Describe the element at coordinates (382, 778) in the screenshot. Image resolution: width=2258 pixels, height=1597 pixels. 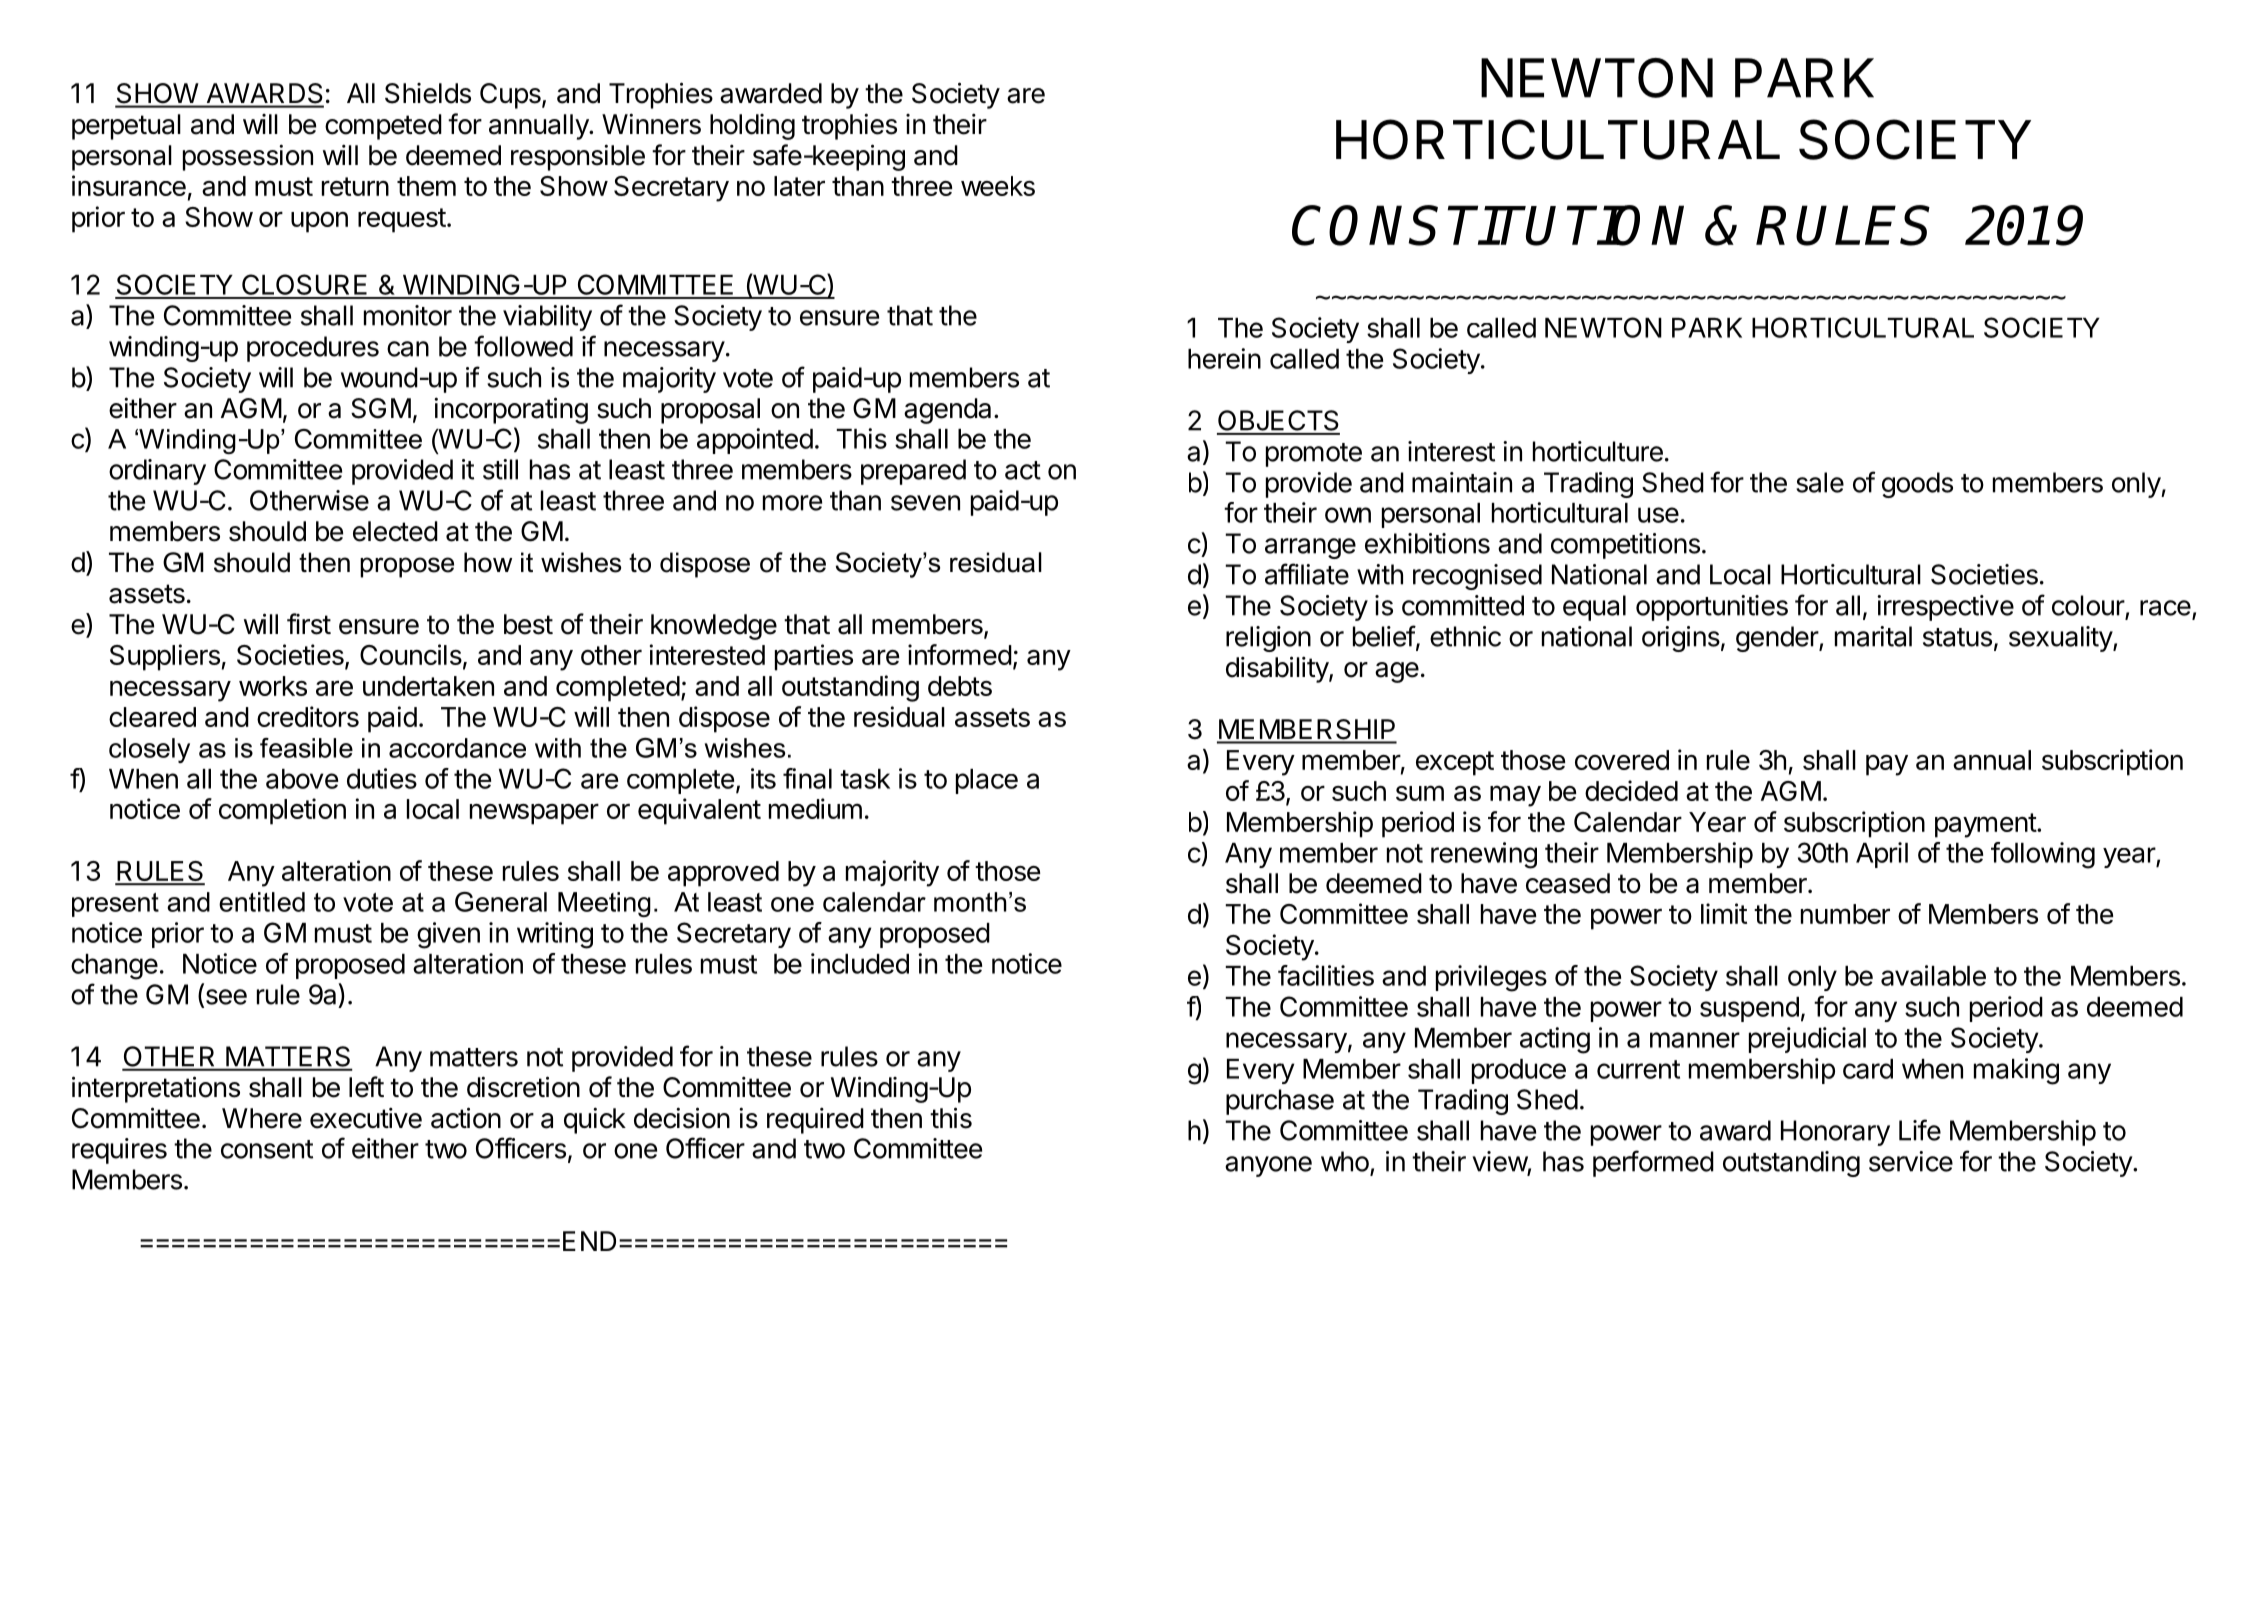
I see `duties` at that location.
